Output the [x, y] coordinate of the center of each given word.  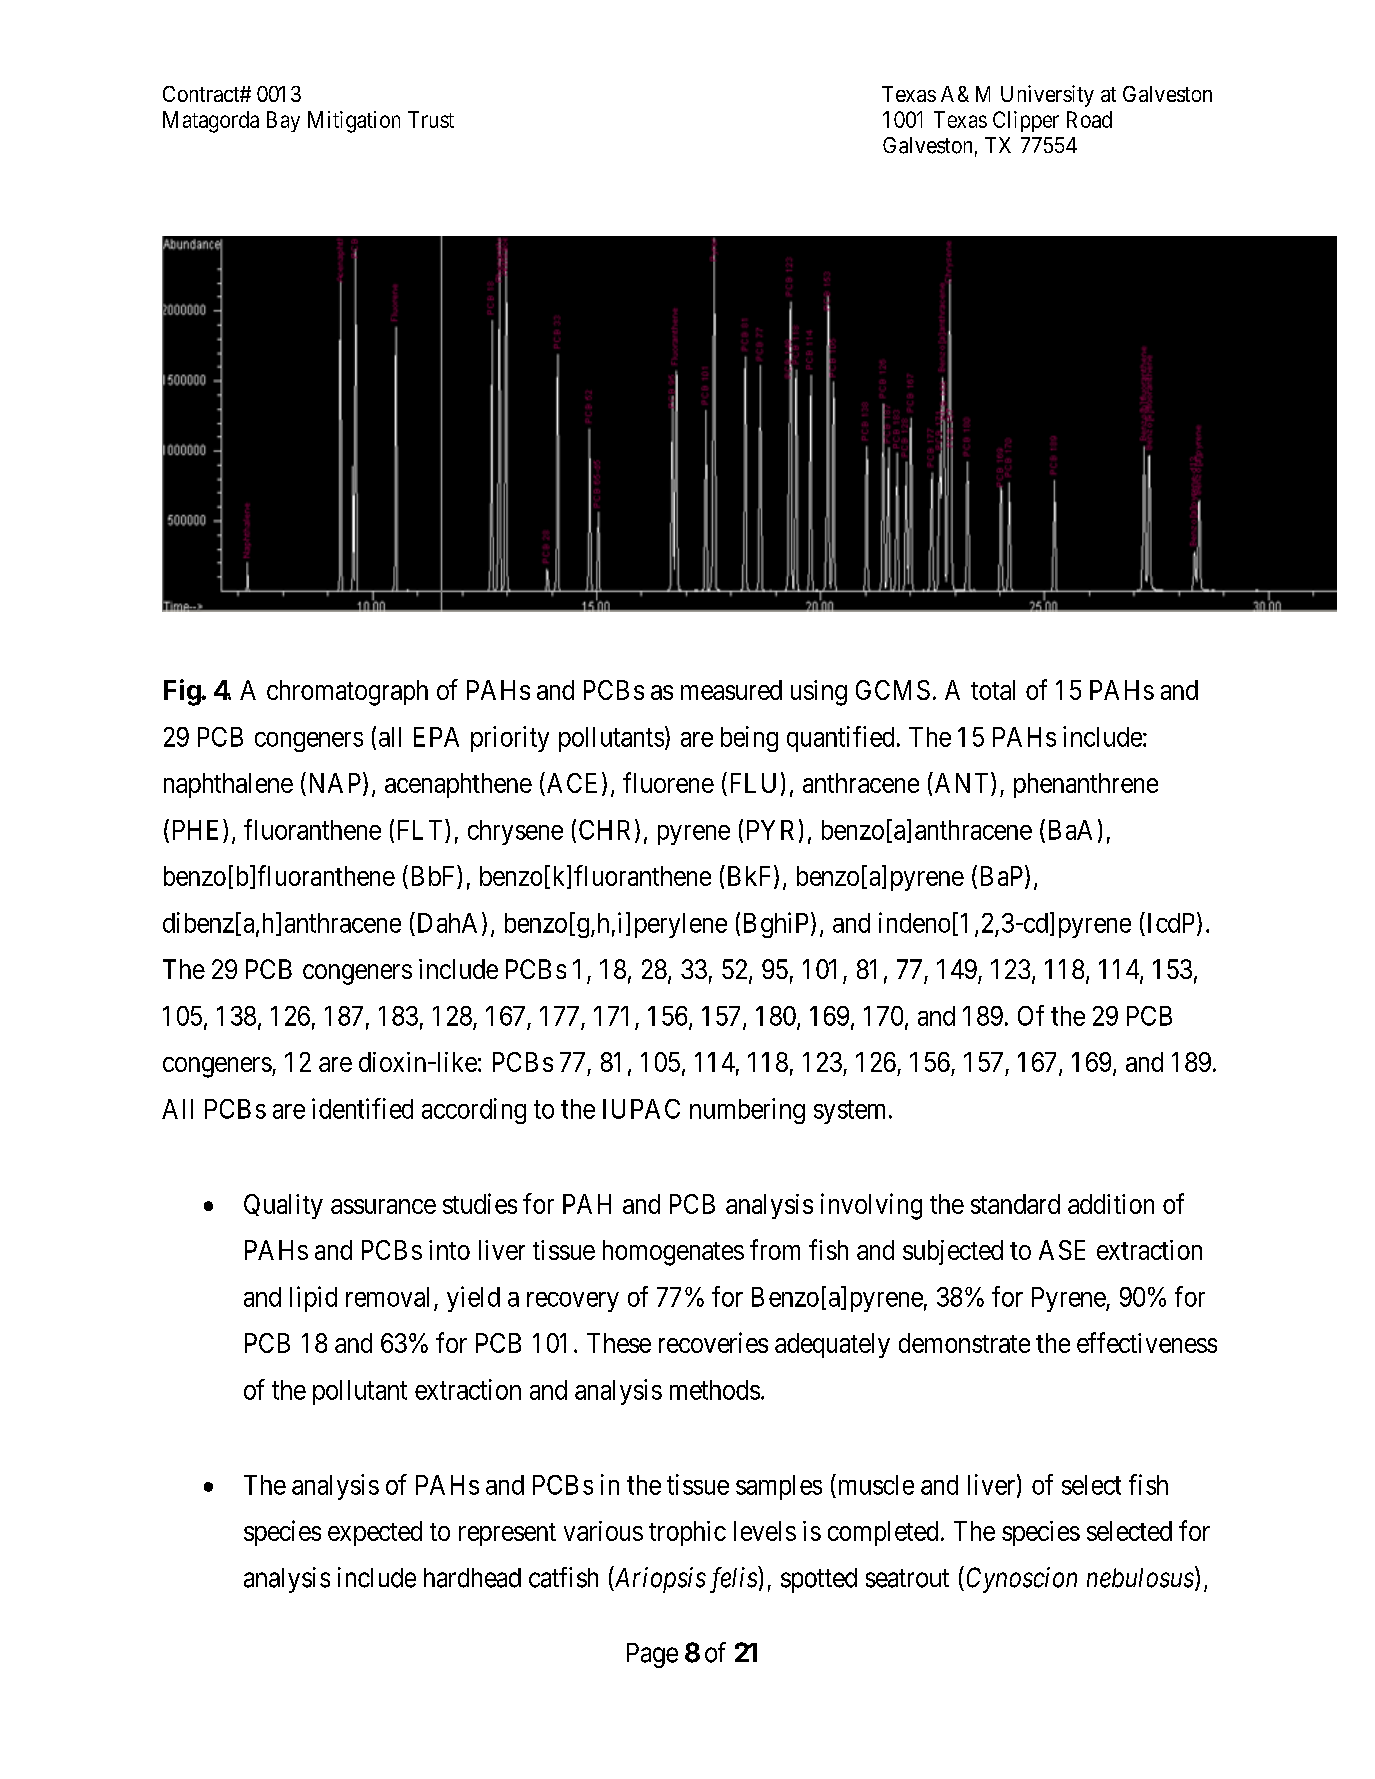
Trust [431, 119]
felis [734, 1579]
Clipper [1026, 121]
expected [375, 1533]
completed [883, 1533]
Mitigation [354, 122]
